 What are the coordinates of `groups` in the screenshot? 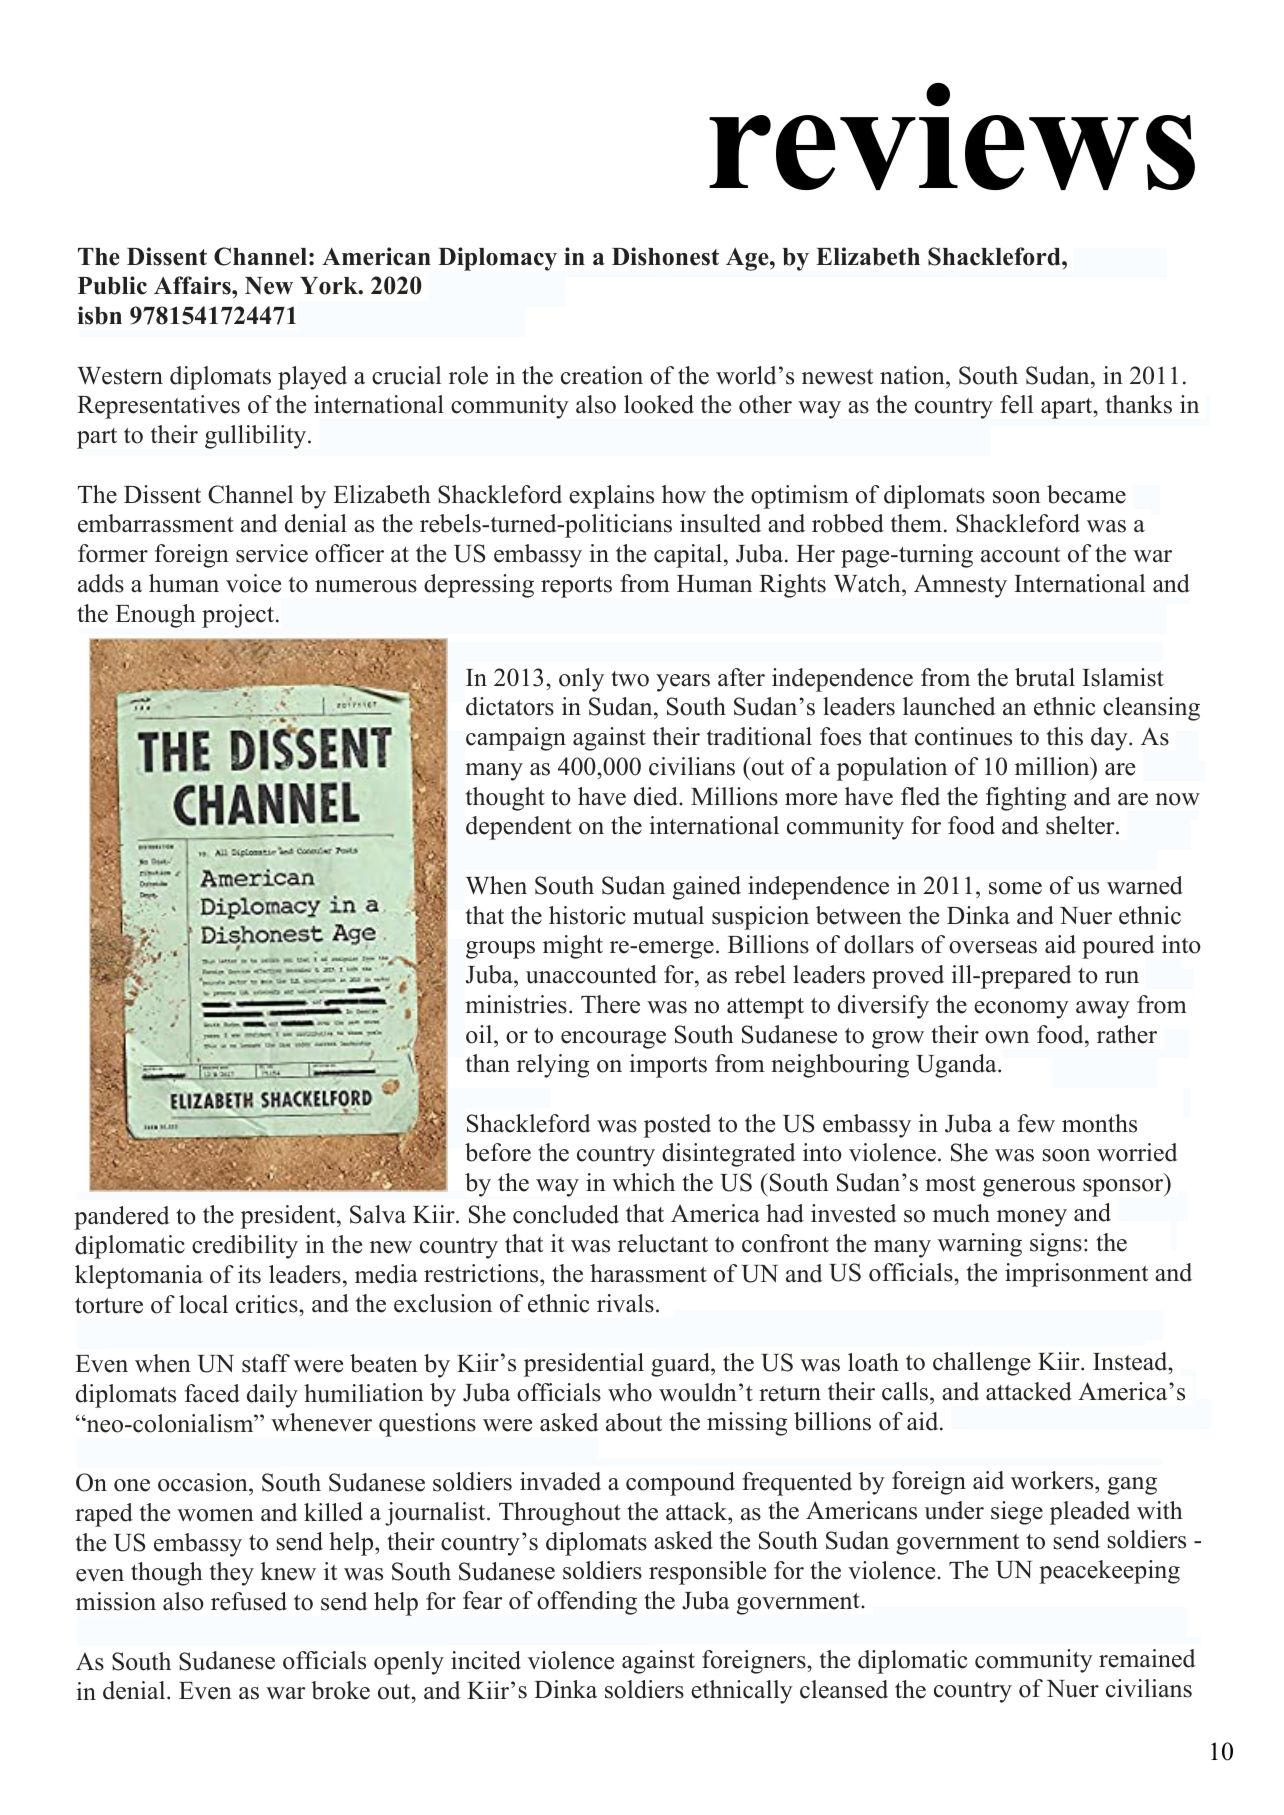 It's located at (500, 950).
